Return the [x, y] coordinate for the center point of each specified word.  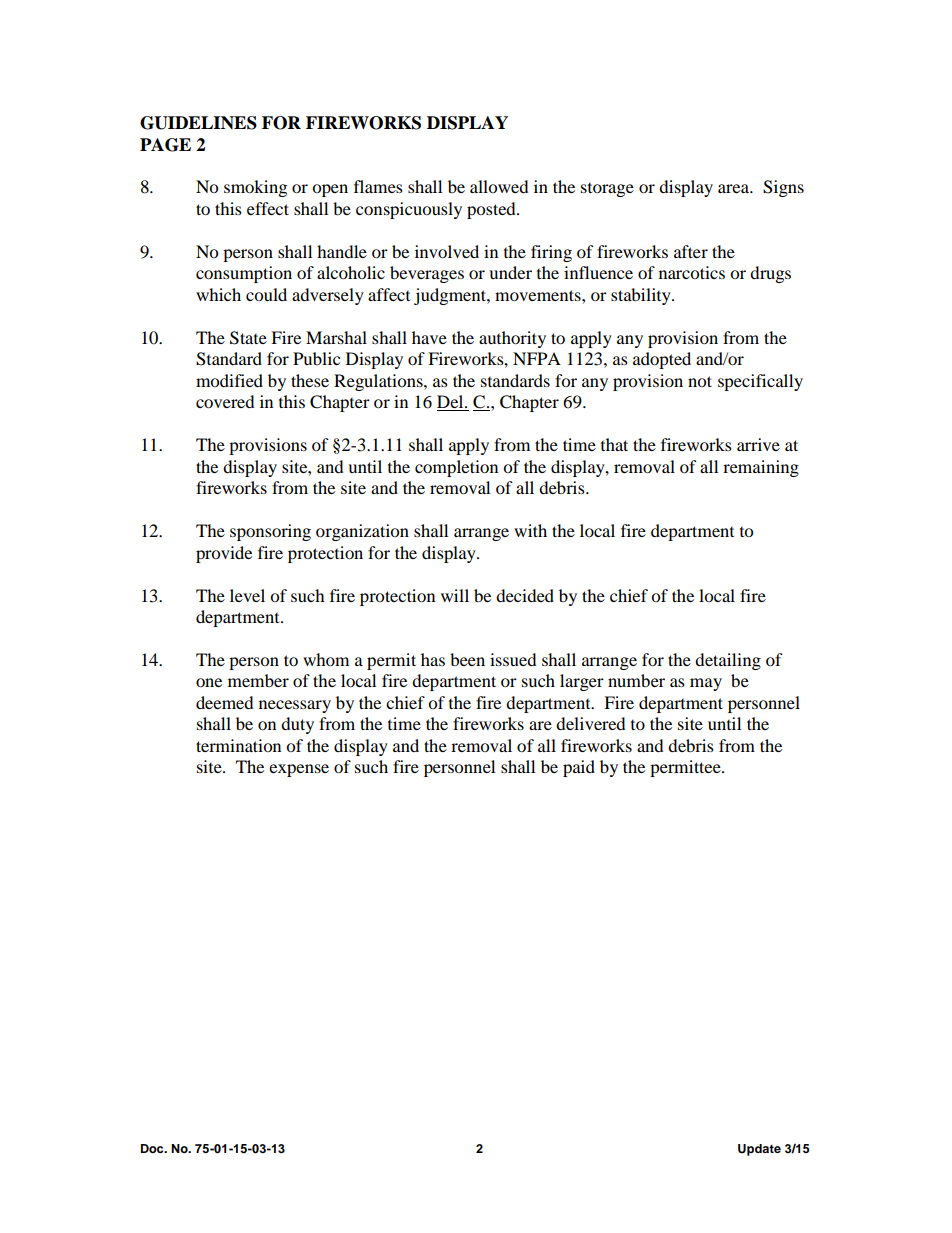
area [734, 188]
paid [579, 768]
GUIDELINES [198, 123]
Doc [153, 1148]
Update [759, 1150]
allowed [499, 186]
